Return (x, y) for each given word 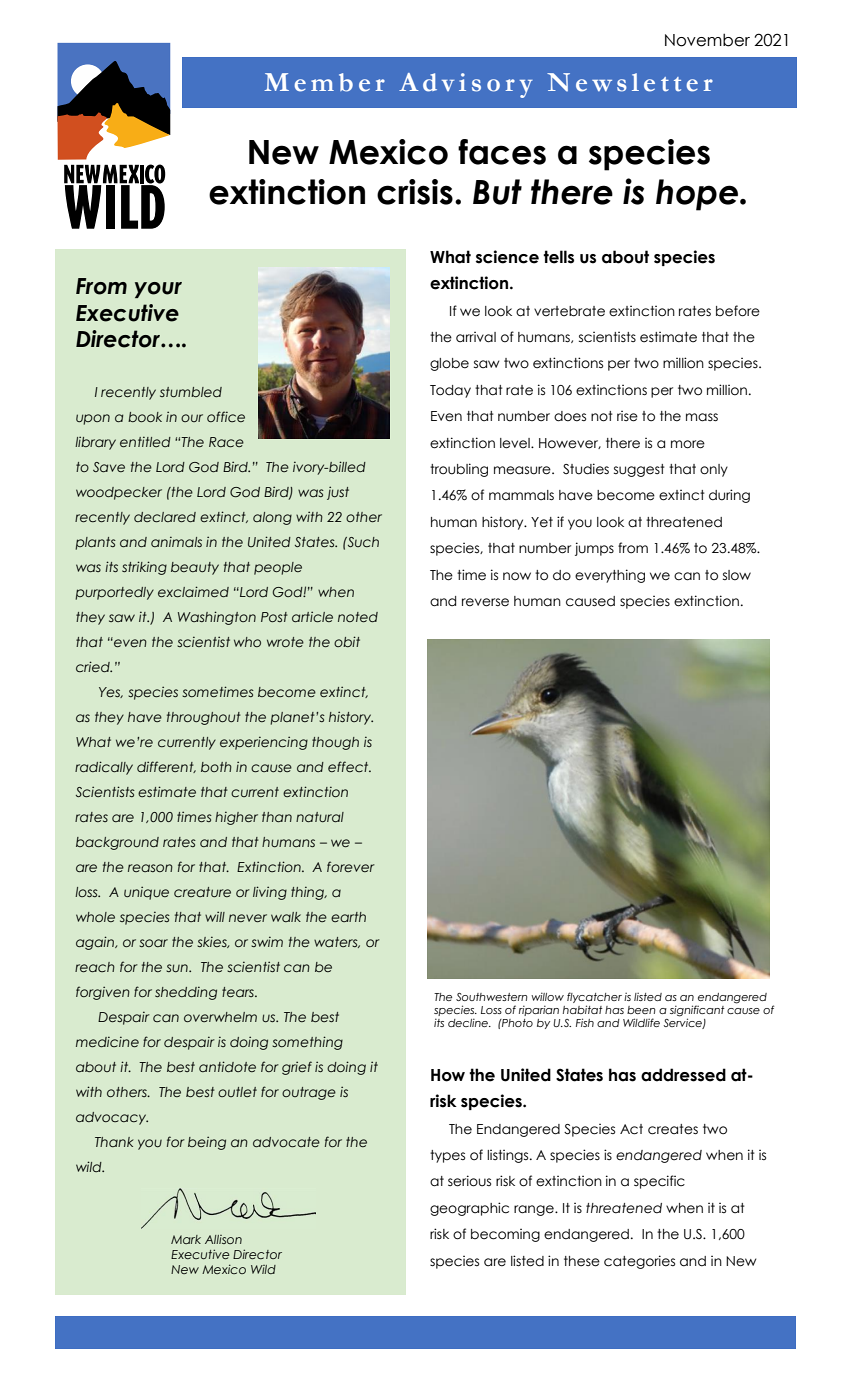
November (707, 40)
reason (150, 868)
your (158, 290)
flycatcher (594, 997)
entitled (145, 441)
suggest (639, 470)
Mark (186, 1239)
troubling (459, 470)
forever (351, 866)
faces (502, 152)
